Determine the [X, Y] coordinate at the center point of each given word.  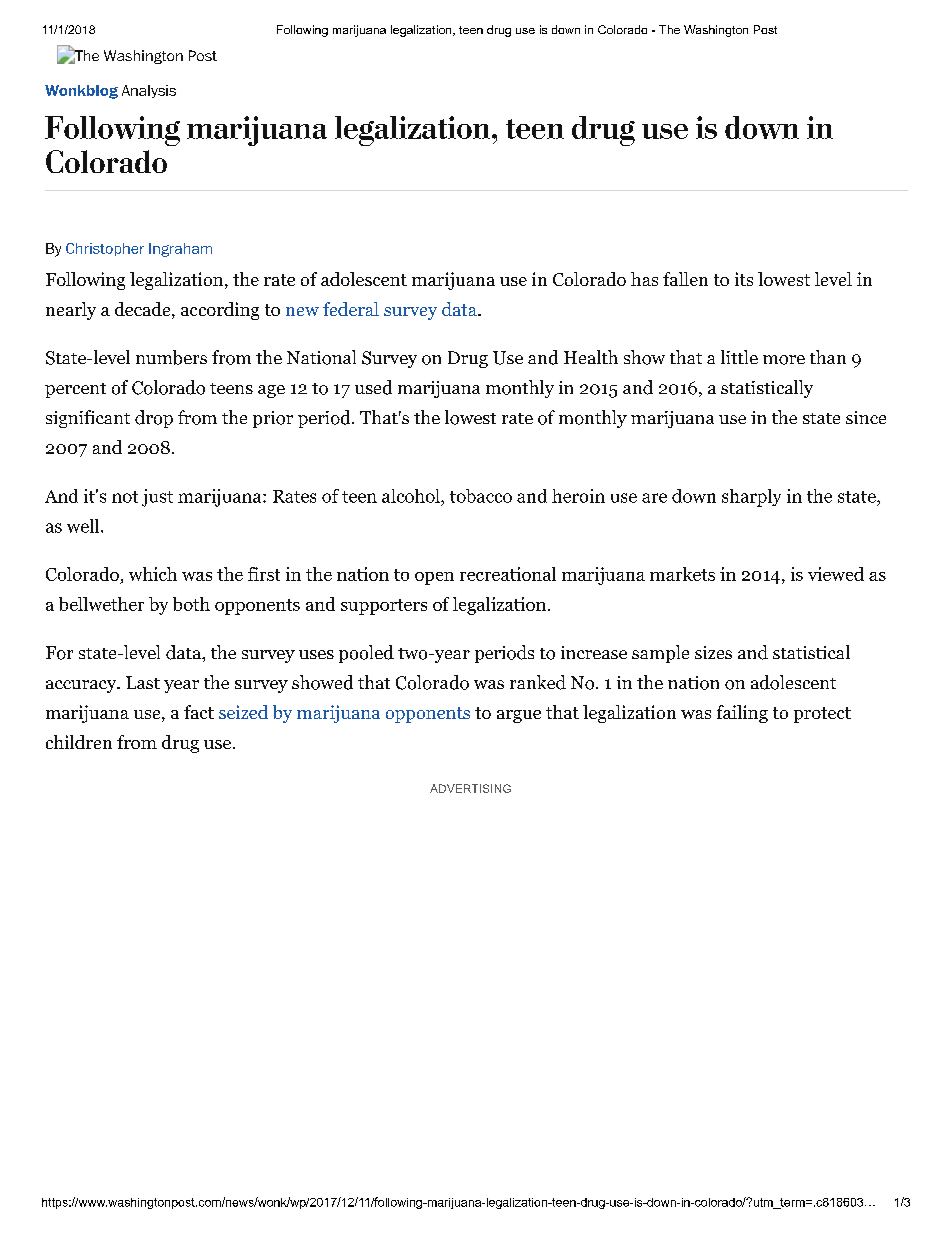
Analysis [149, 91]
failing [742, 714]
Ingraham [180, 250]
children [79, 742]
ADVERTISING [470, 788]
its [744, 279]
